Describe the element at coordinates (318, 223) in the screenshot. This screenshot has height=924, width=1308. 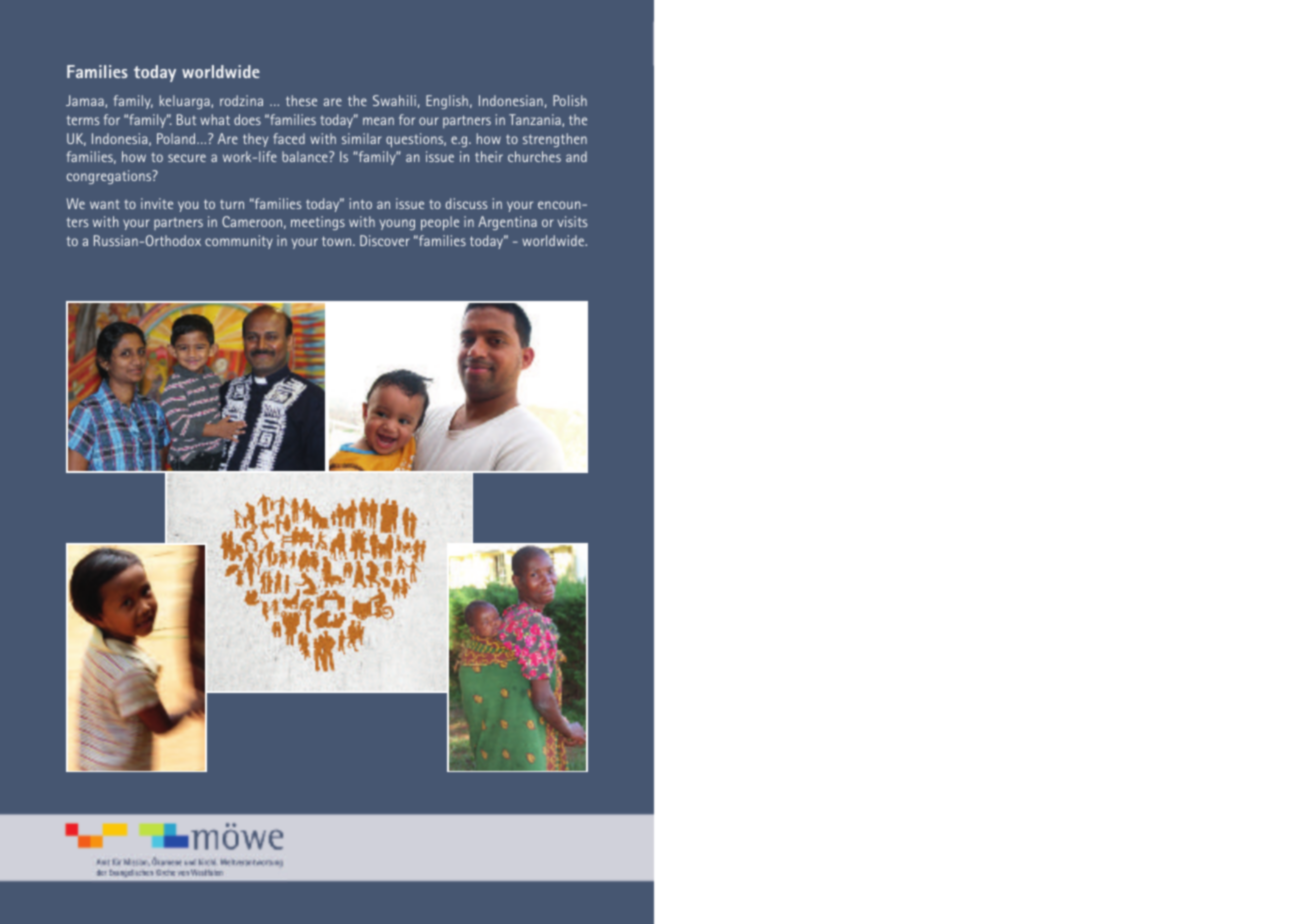
I see `meetings` at that location.
